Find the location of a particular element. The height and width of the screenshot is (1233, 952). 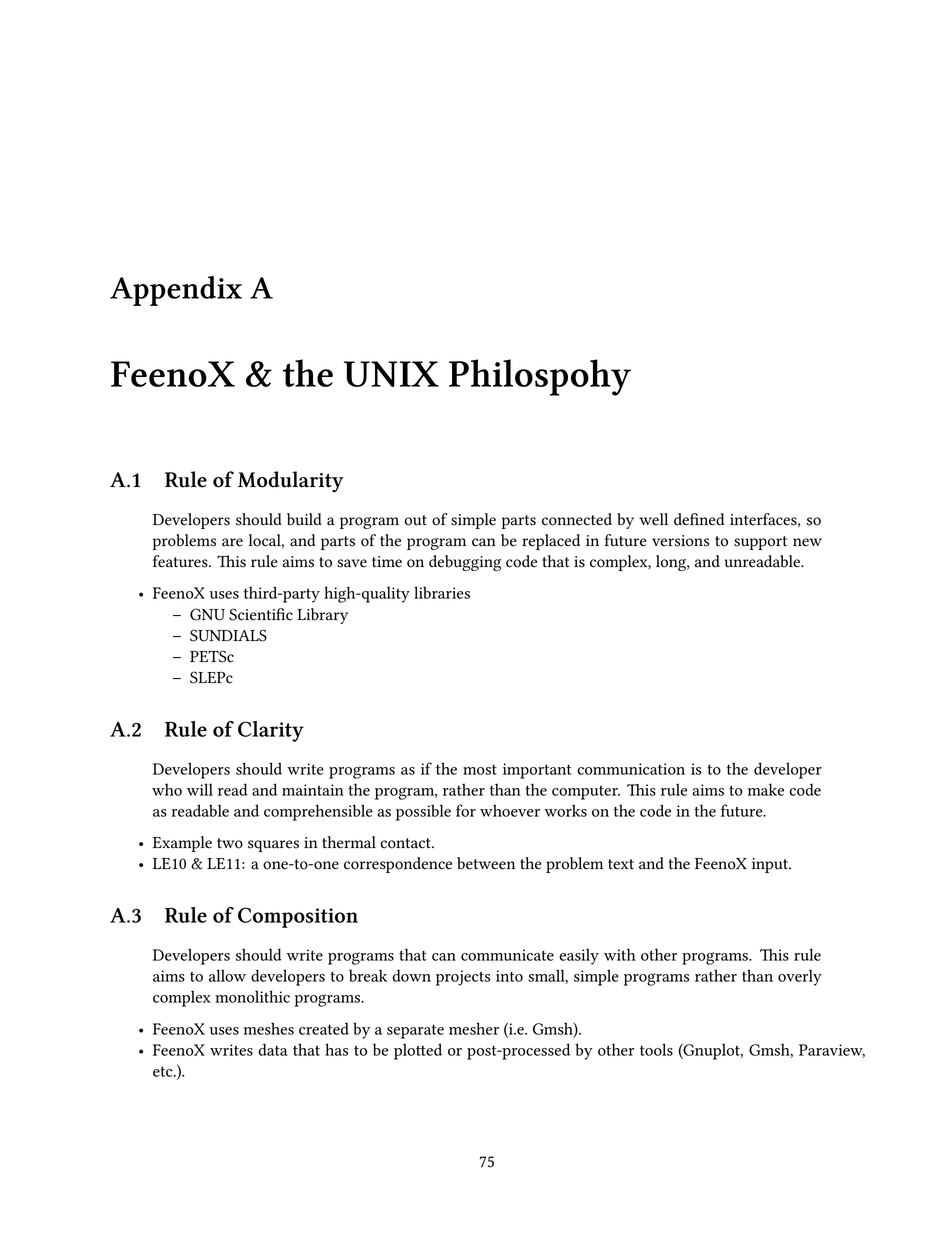

defined is located at coordinates (699, 519).
